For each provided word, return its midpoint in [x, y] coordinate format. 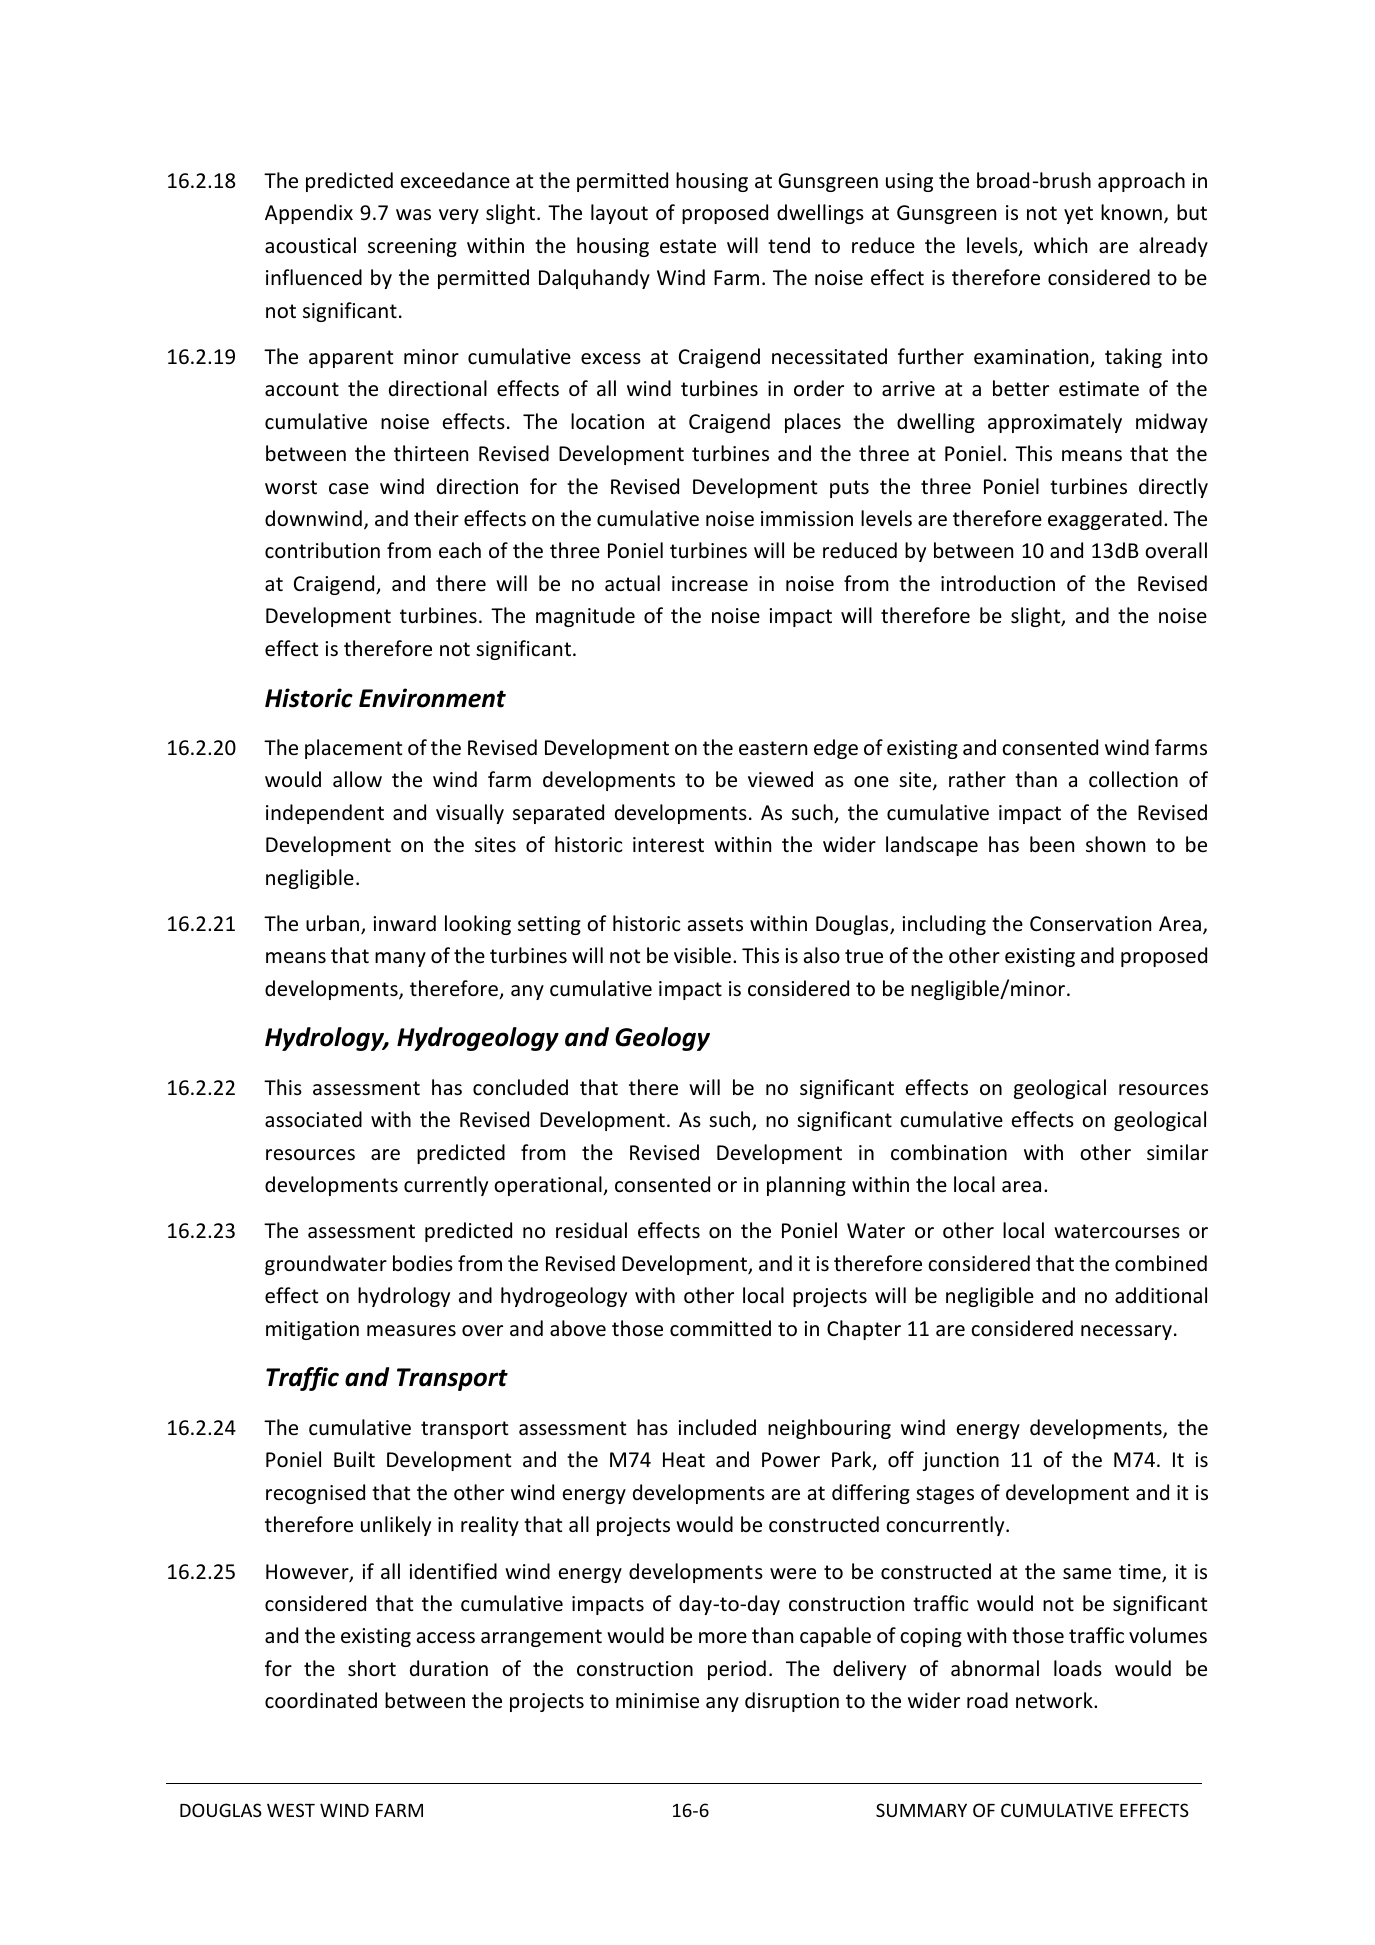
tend [789, 245]
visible [704, 955]
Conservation [1090, 924]
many [400, 959]
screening [412, 247]
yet [1078, 215]
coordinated [321, 1700]
